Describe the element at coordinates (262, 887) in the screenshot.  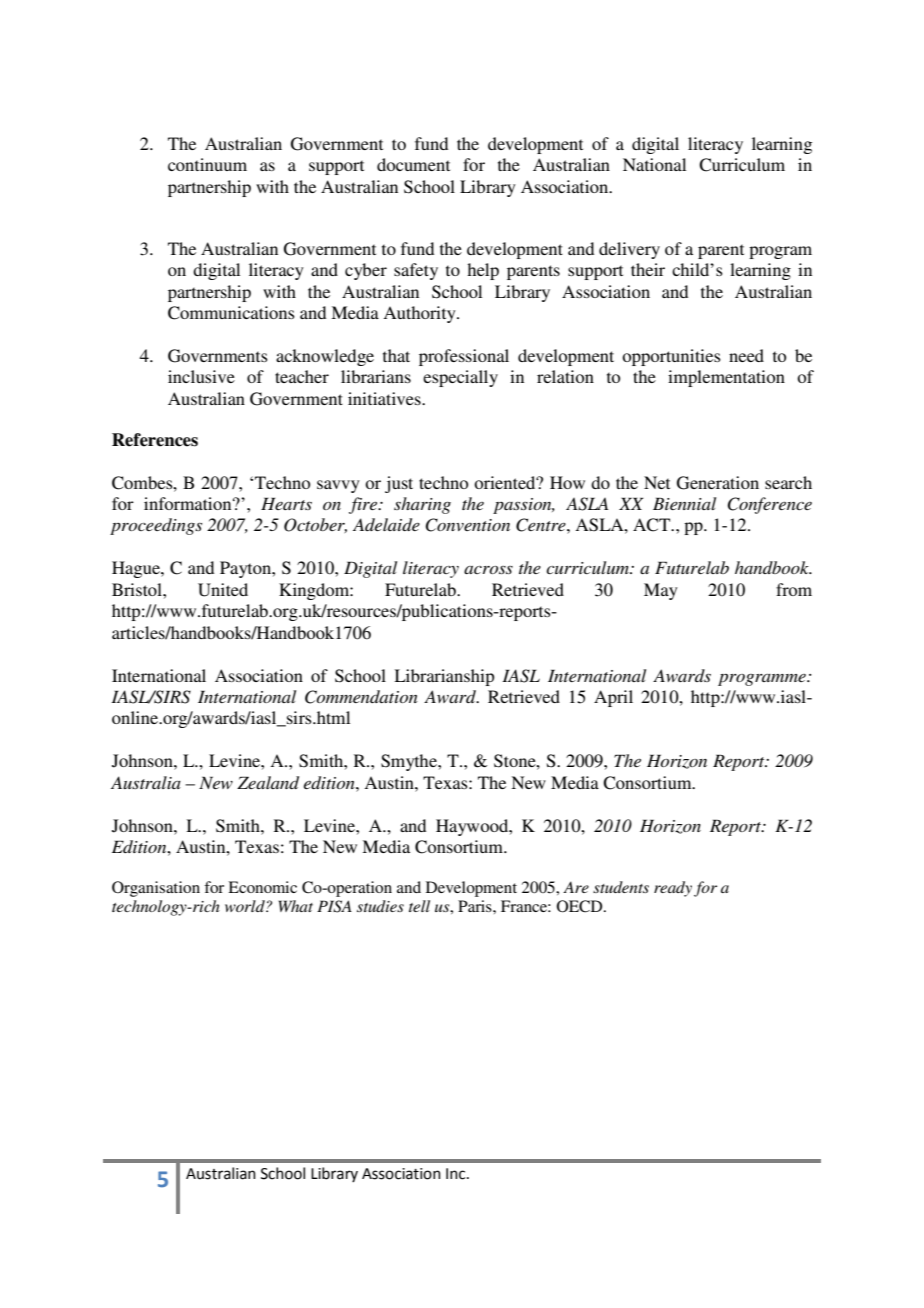
I see `Economic` at that location.
